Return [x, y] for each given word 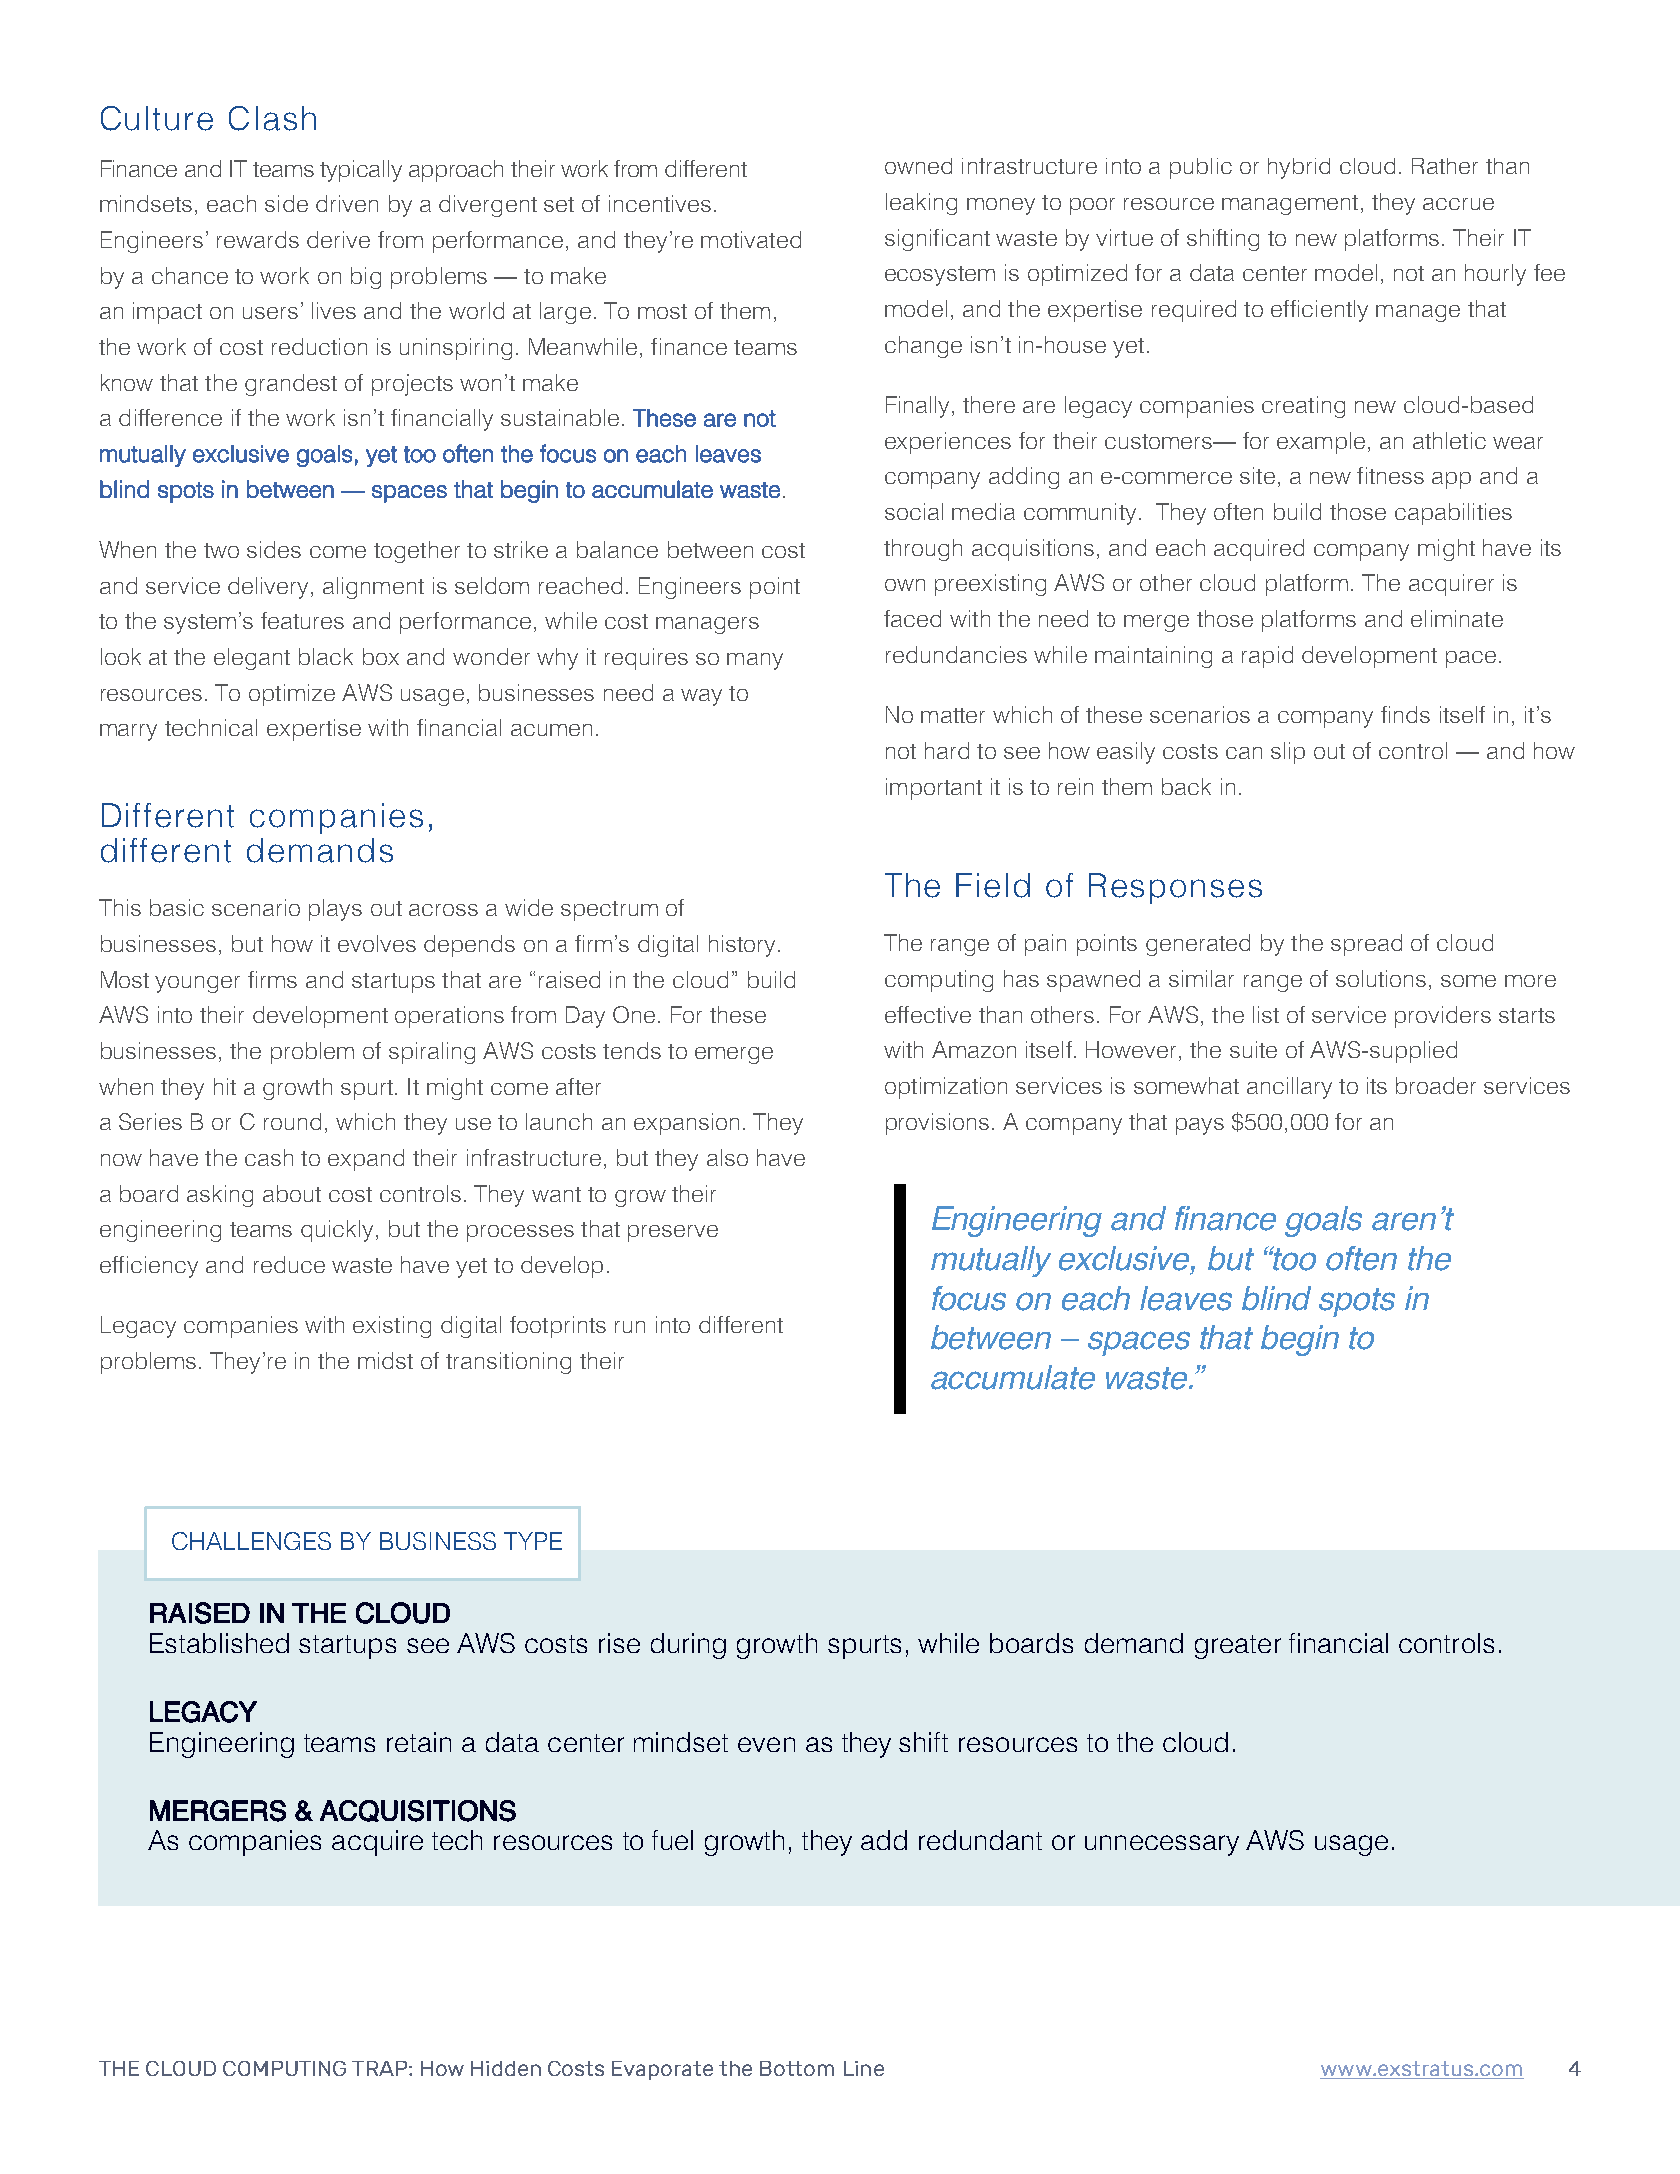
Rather [1445, 166]
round [292, 1121]
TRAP [381, 2068]
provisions [937, 1124]
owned [918, 166]
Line [864, 2068]
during [688, 1646]
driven [347, 203]
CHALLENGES [251, 1541]
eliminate [1457, 618]
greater [1238, 1647]
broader [1436, 1085]
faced [912, 618]
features [302, 620]
